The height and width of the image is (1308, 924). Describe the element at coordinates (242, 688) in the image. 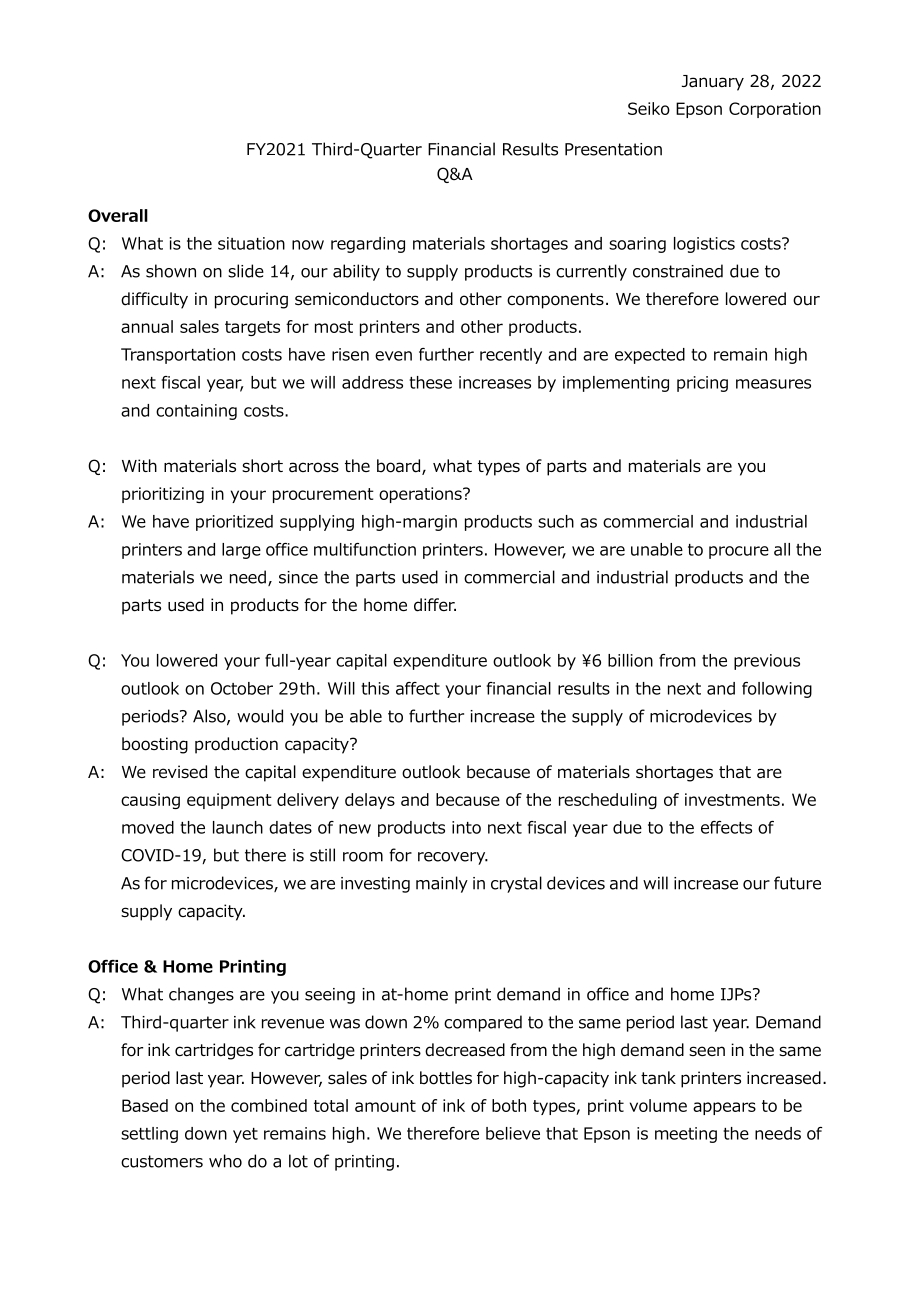

I see `October` at that location.
